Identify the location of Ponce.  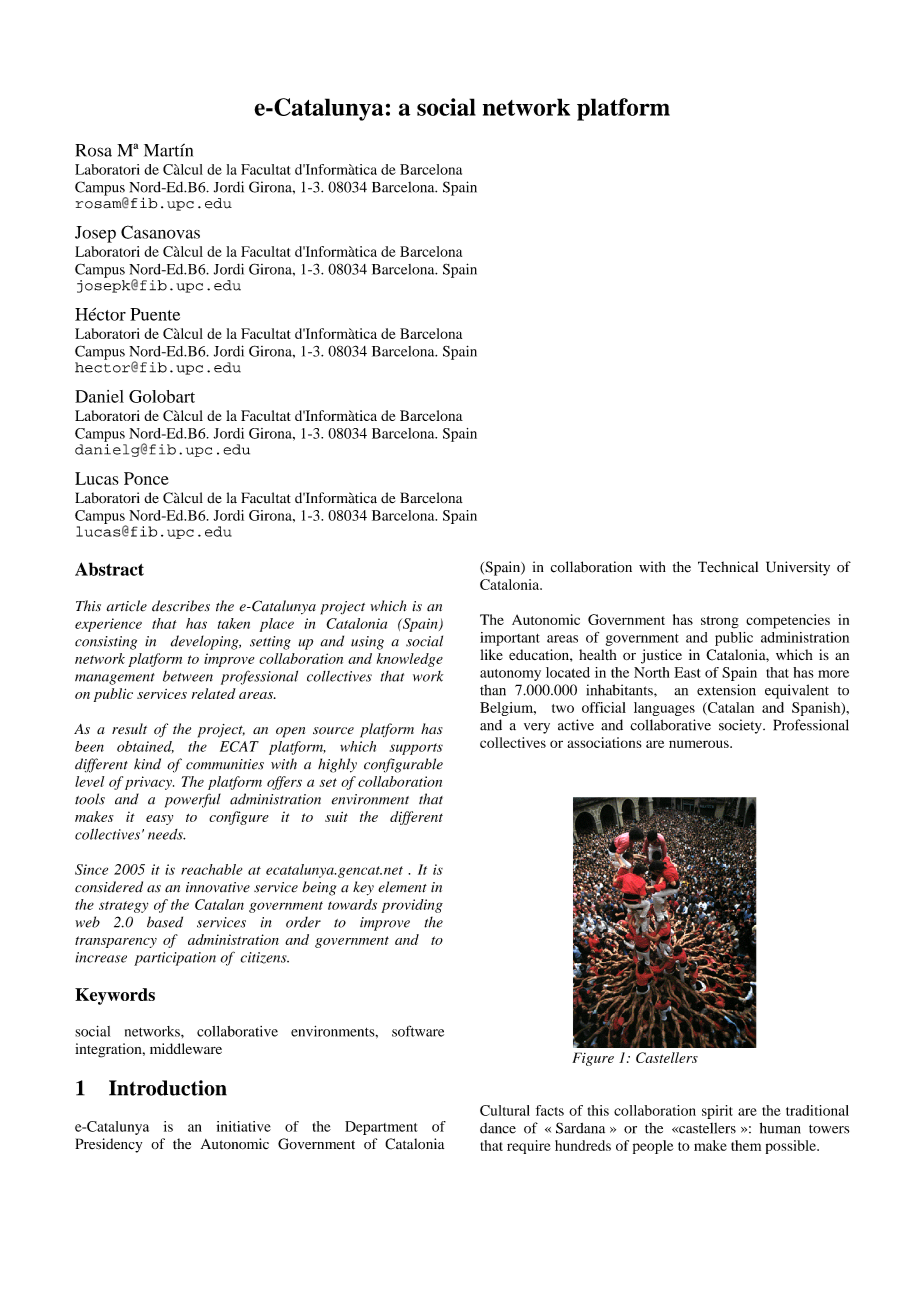
(146, 478).
